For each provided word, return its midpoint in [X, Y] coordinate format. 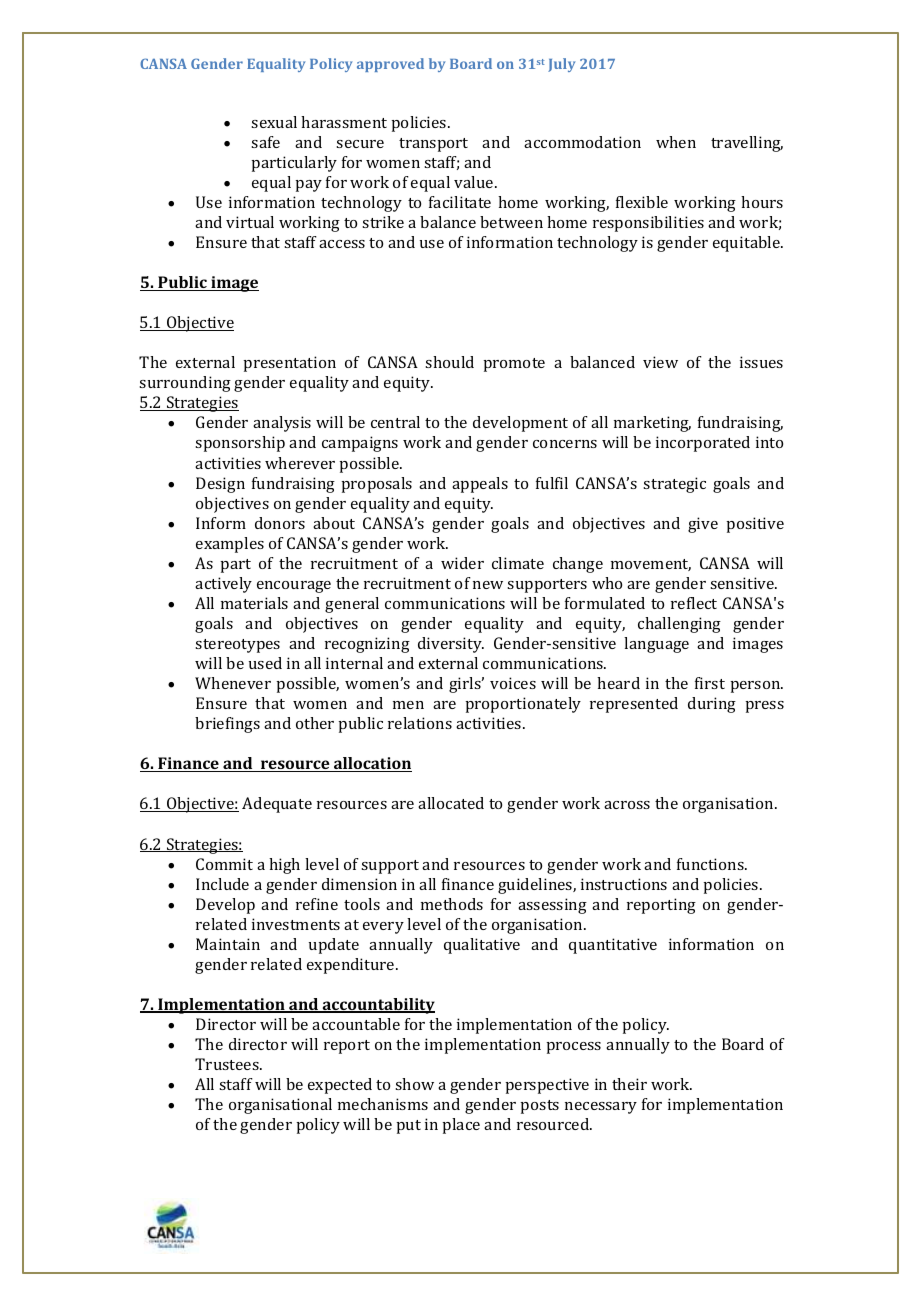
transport [433, 145]
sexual [274, 122]
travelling [747, 144]
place [461, 1126]
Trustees [228, 1064]
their [629, 1084]
